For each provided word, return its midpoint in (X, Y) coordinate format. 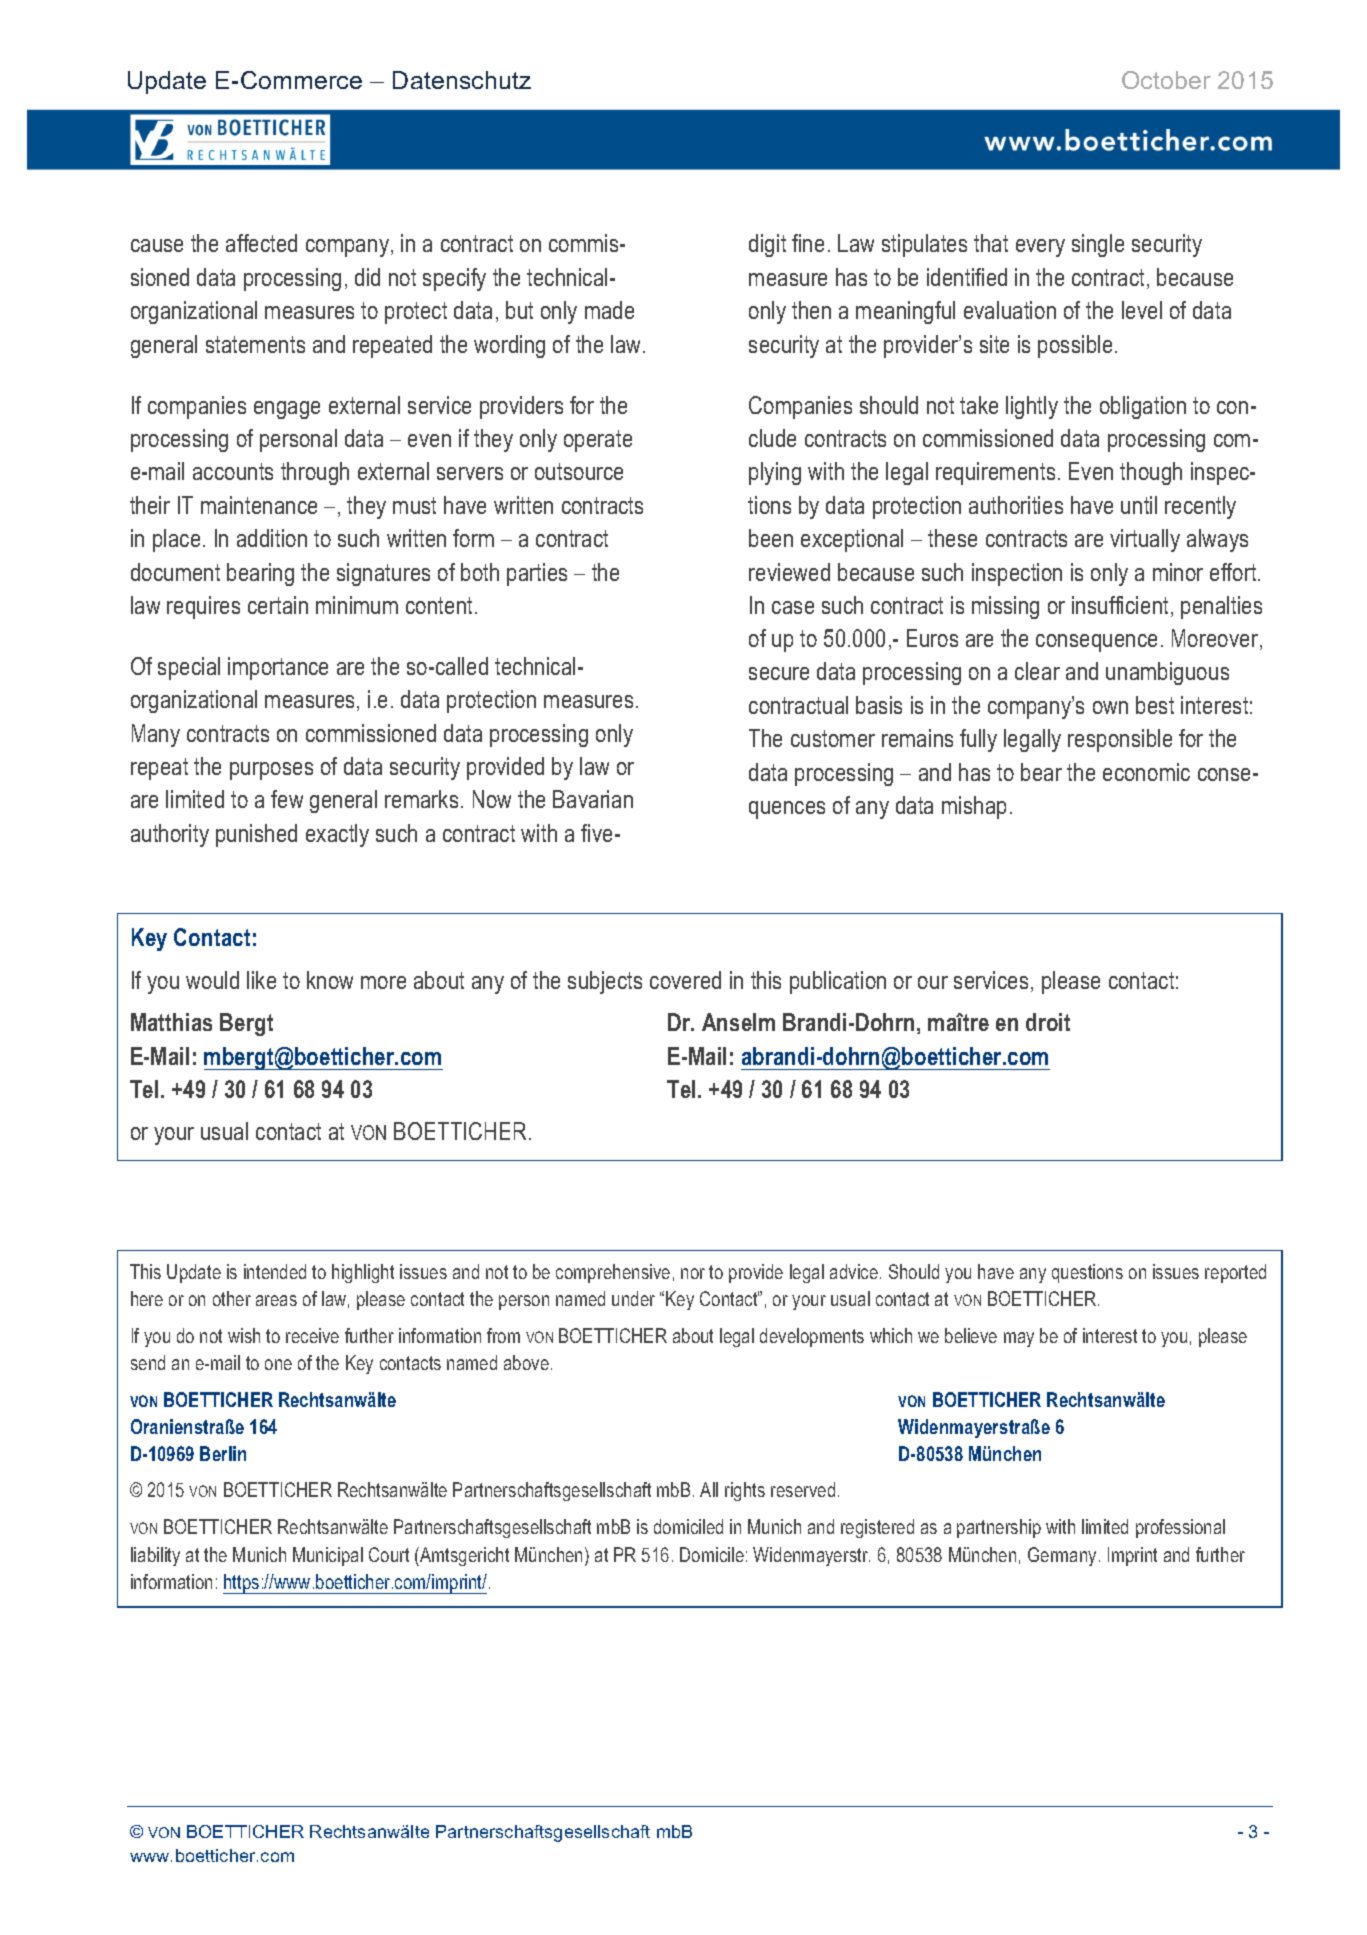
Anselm (738, 1022)
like (261, 980)
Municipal (328, 1556)
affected (261, 243)
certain (278, 605)
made (609, 310)
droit (1048, 1022)
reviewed (789, 572)
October (1166, 80)
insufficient (1122, 606)
